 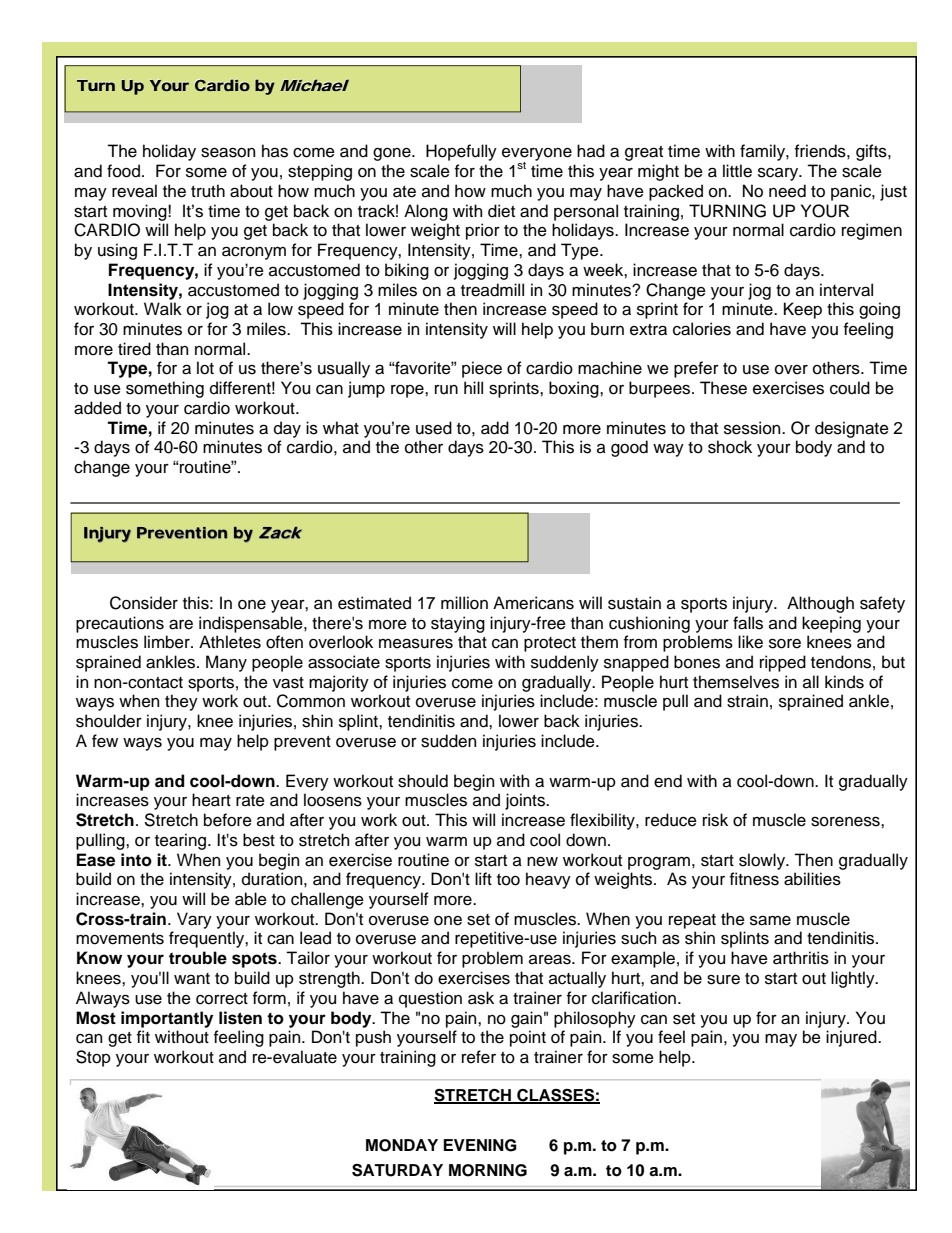 I want to click on Consider, so click(x=144, y=603).
